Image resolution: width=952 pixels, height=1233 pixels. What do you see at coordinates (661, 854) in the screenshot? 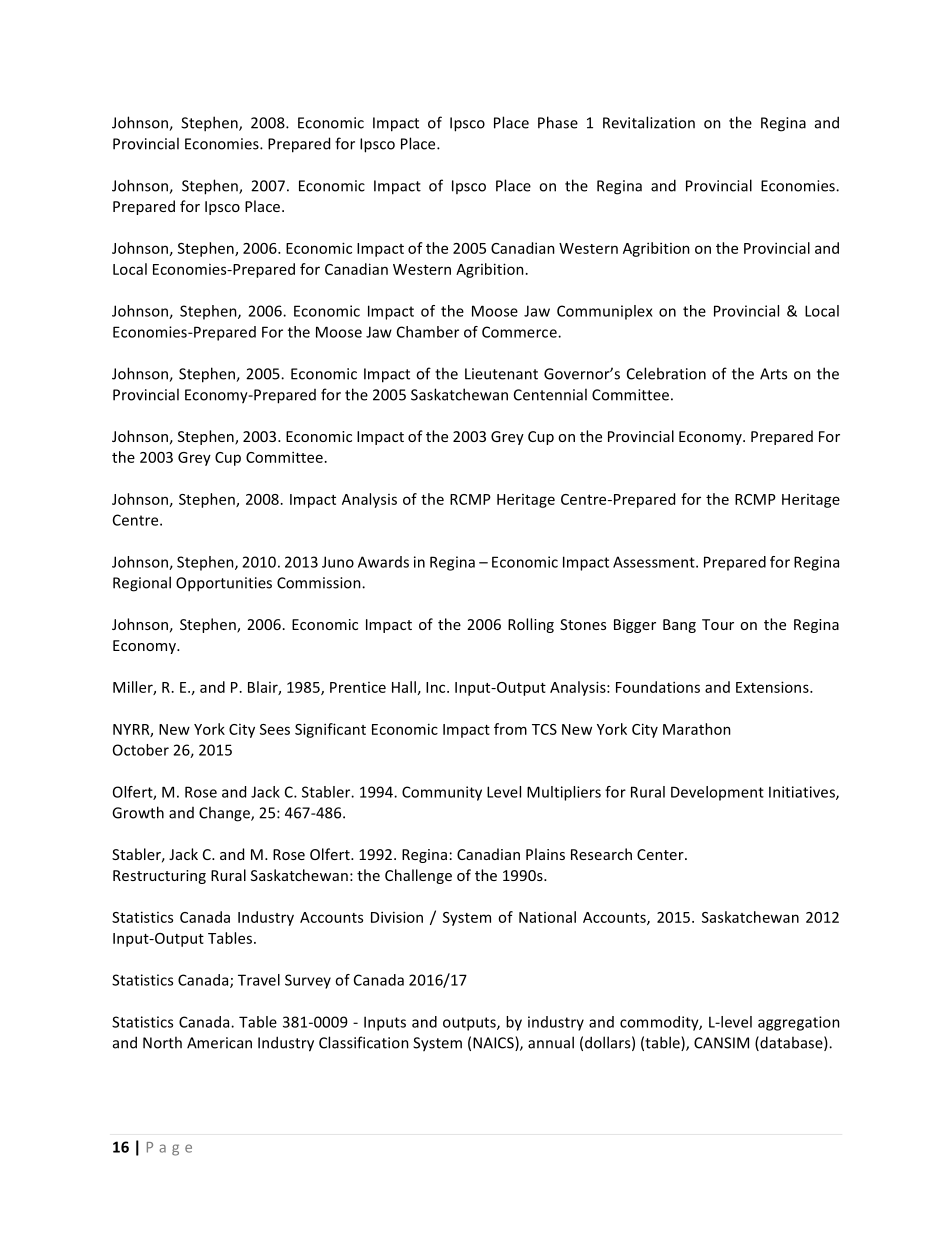
I see `Center` at bounding box center [661, 854].
